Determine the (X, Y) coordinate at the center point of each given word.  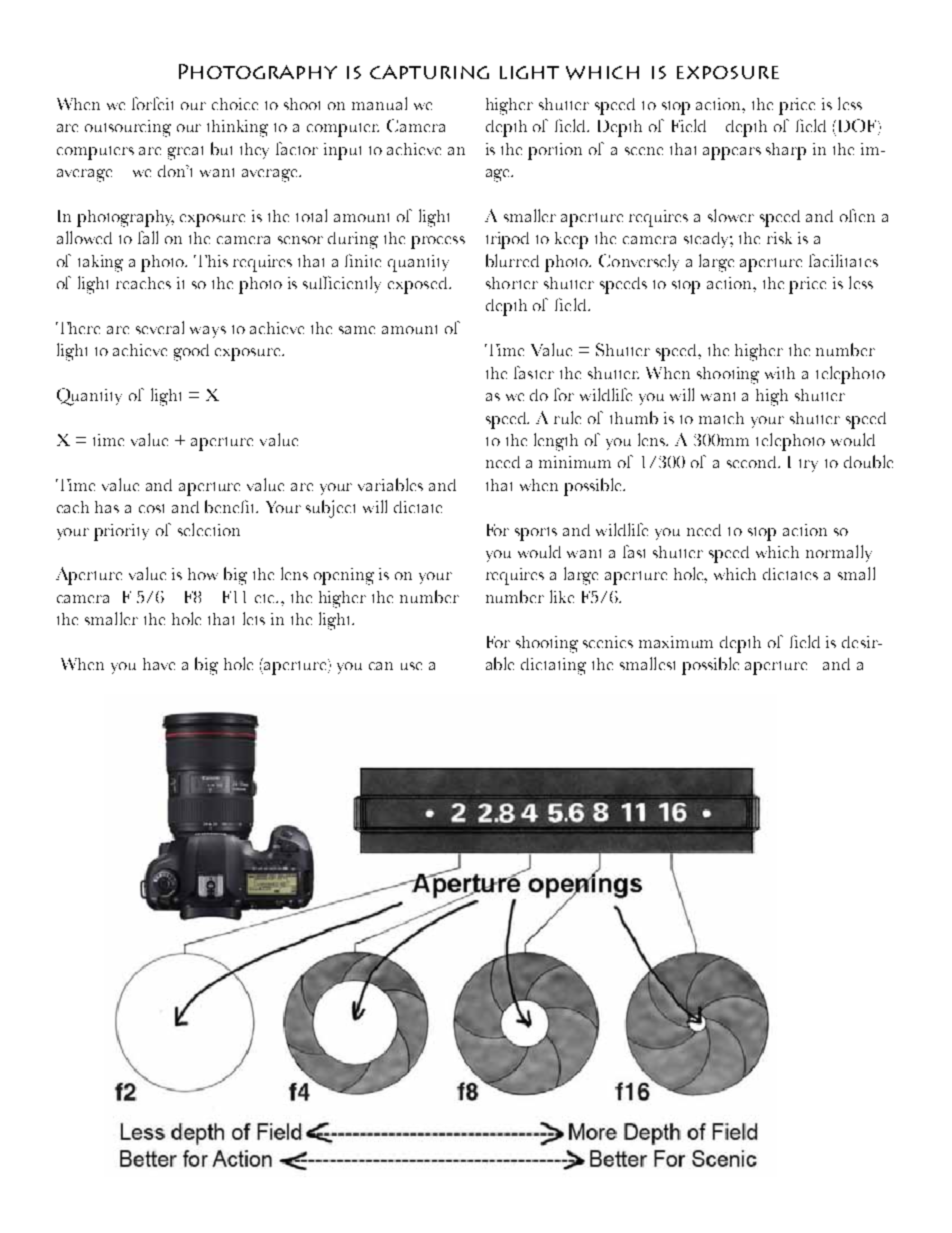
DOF (857, 127)
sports (536, 534)
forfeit (152, 103)
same (357, 330)
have (159, 664)
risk (779, 238)
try (808, 465)
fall (148, 237)
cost (151, 508)
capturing (429, 72)
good (191, 352)
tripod (507, 240)
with (780, 373)
